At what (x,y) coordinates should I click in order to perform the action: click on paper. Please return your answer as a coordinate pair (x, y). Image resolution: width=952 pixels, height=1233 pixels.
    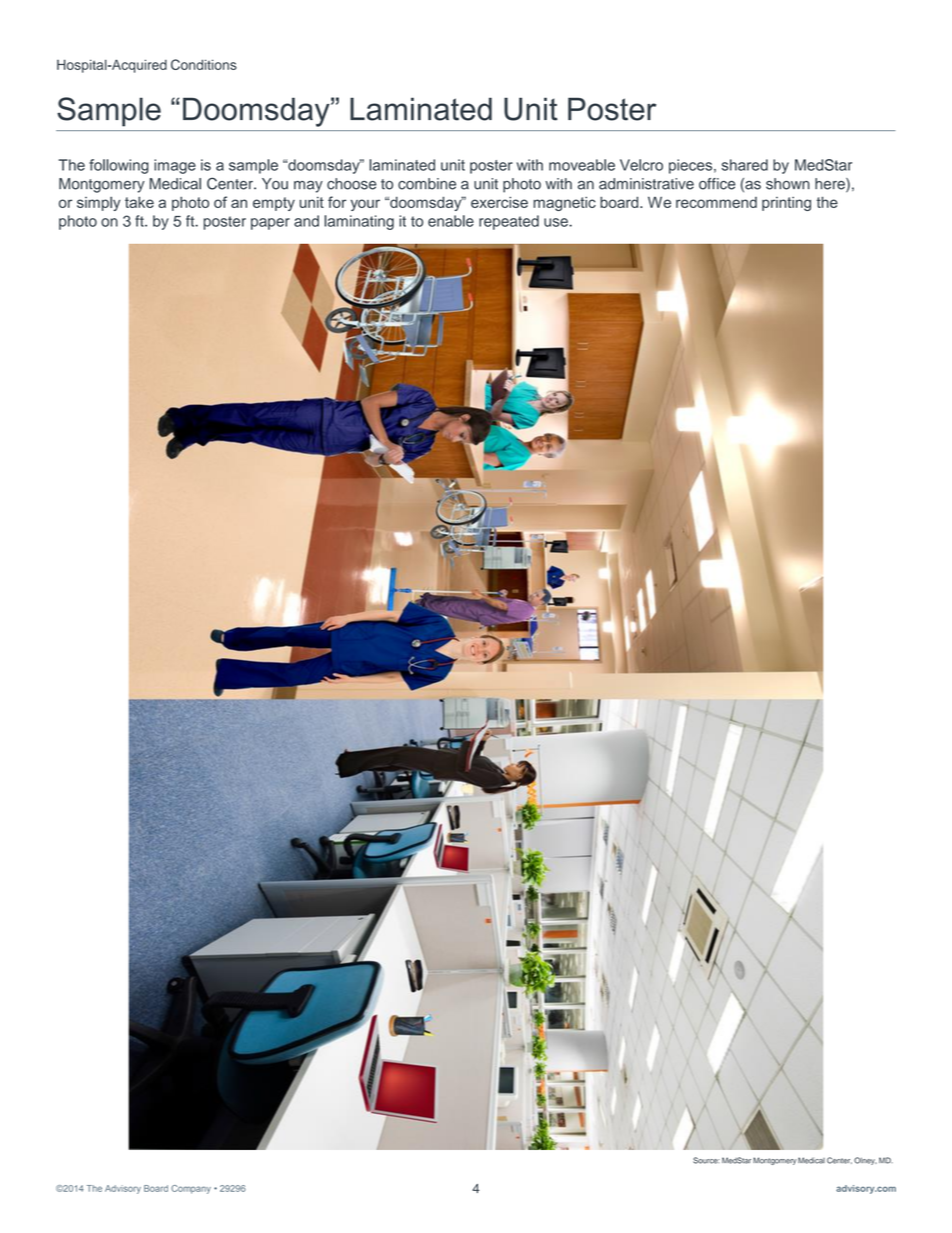
    Looking at the image, I should click on (270, 224).
